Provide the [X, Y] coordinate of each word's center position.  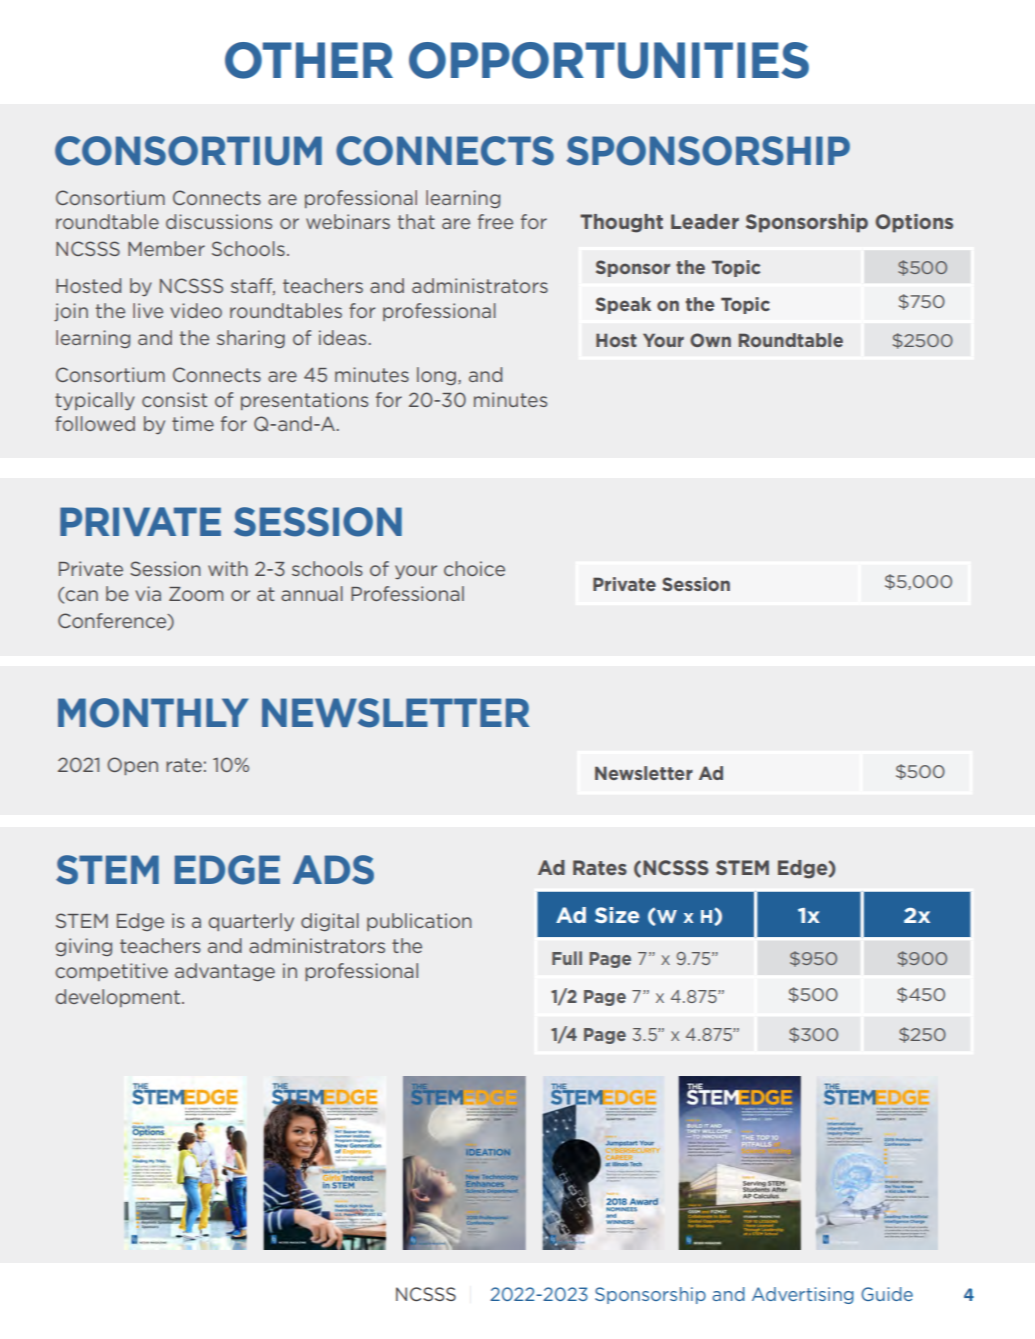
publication [419, 922]
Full [567, 958]
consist [174, 399]
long [436, 376]
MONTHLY [153, 713]
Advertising [803, 1295]
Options [914, 223]
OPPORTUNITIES [609, 60]
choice [474, 568]
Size [617, 915]
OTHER [309, 60]
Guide [887, 1294]
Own [710, 340]
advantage [225, 972]
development [119, 998]
